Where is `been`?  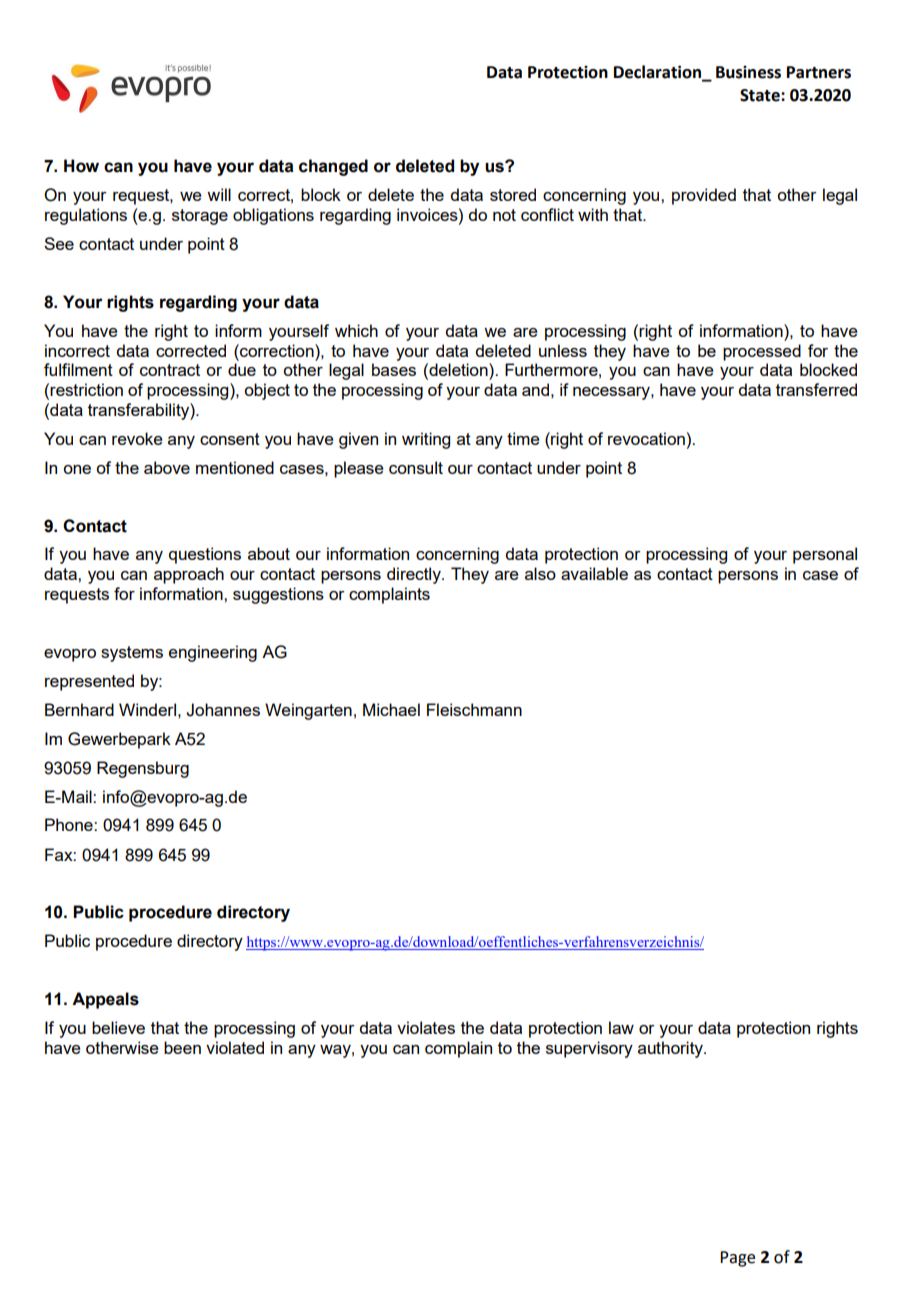 been is located at coordinates (182, 1047).
